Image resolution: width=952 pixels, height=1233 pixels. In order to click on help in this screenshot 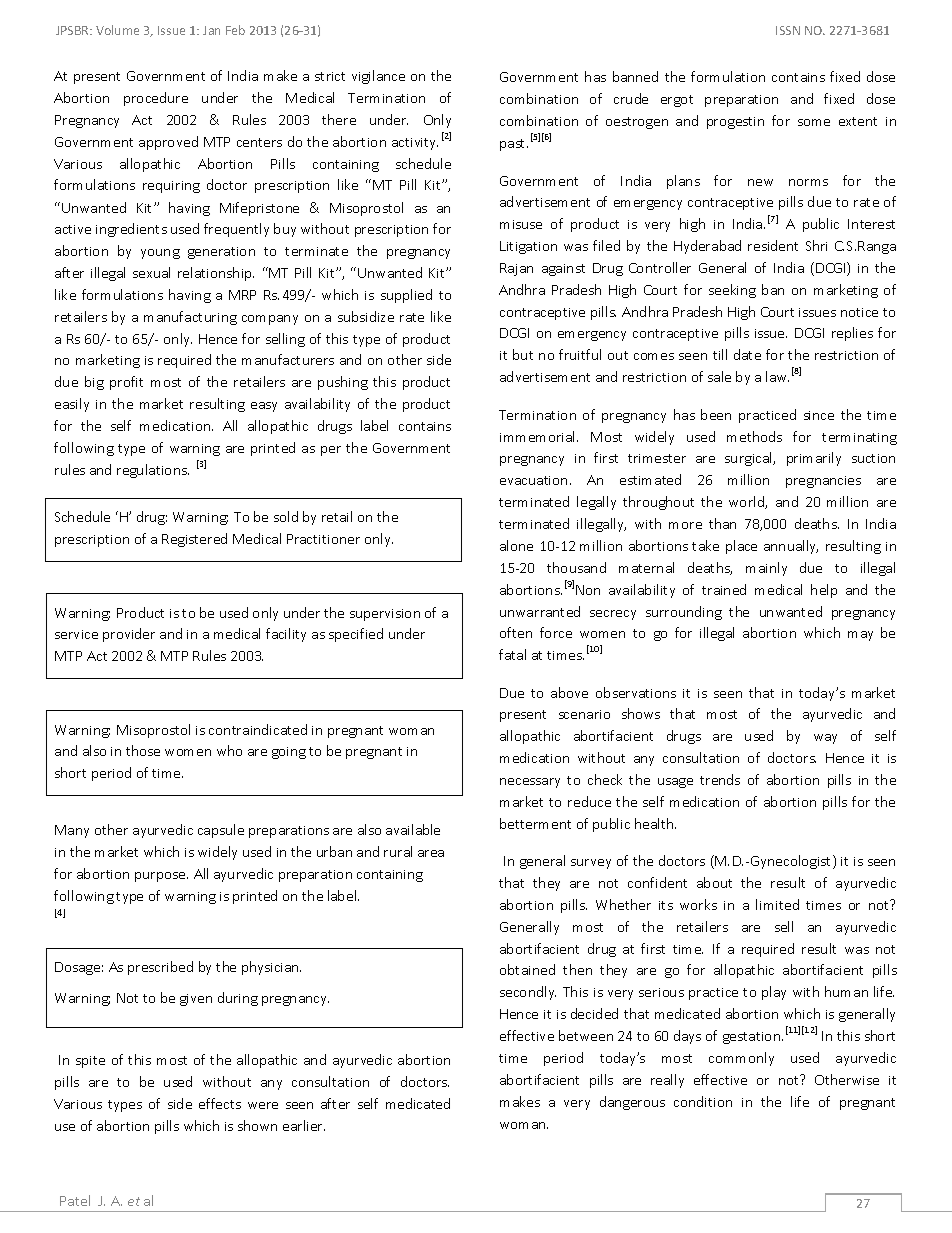, I will do `click(824, 591)`.
